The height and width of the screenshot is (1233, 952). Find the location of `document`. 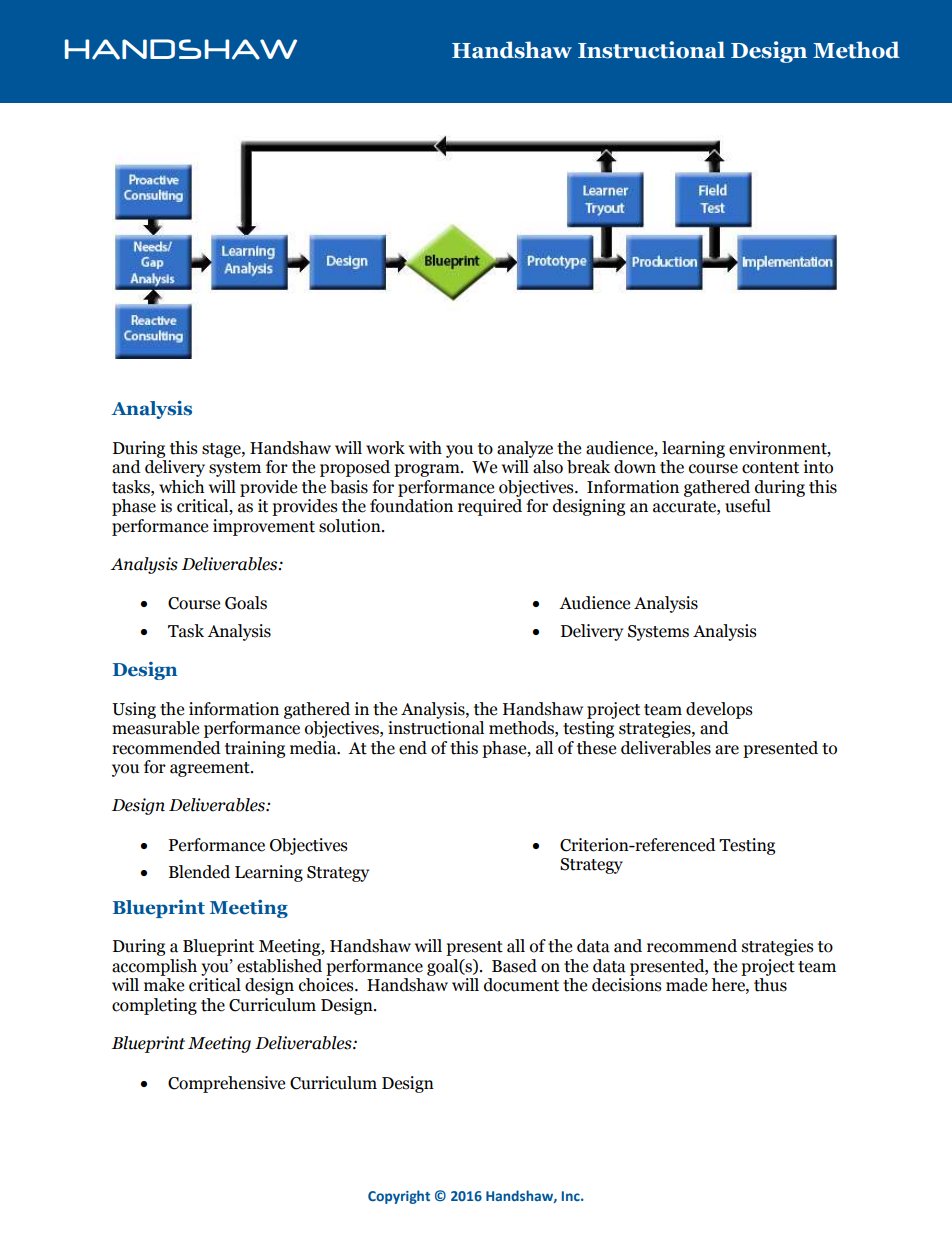

document is located at coordinates (521, 985).
